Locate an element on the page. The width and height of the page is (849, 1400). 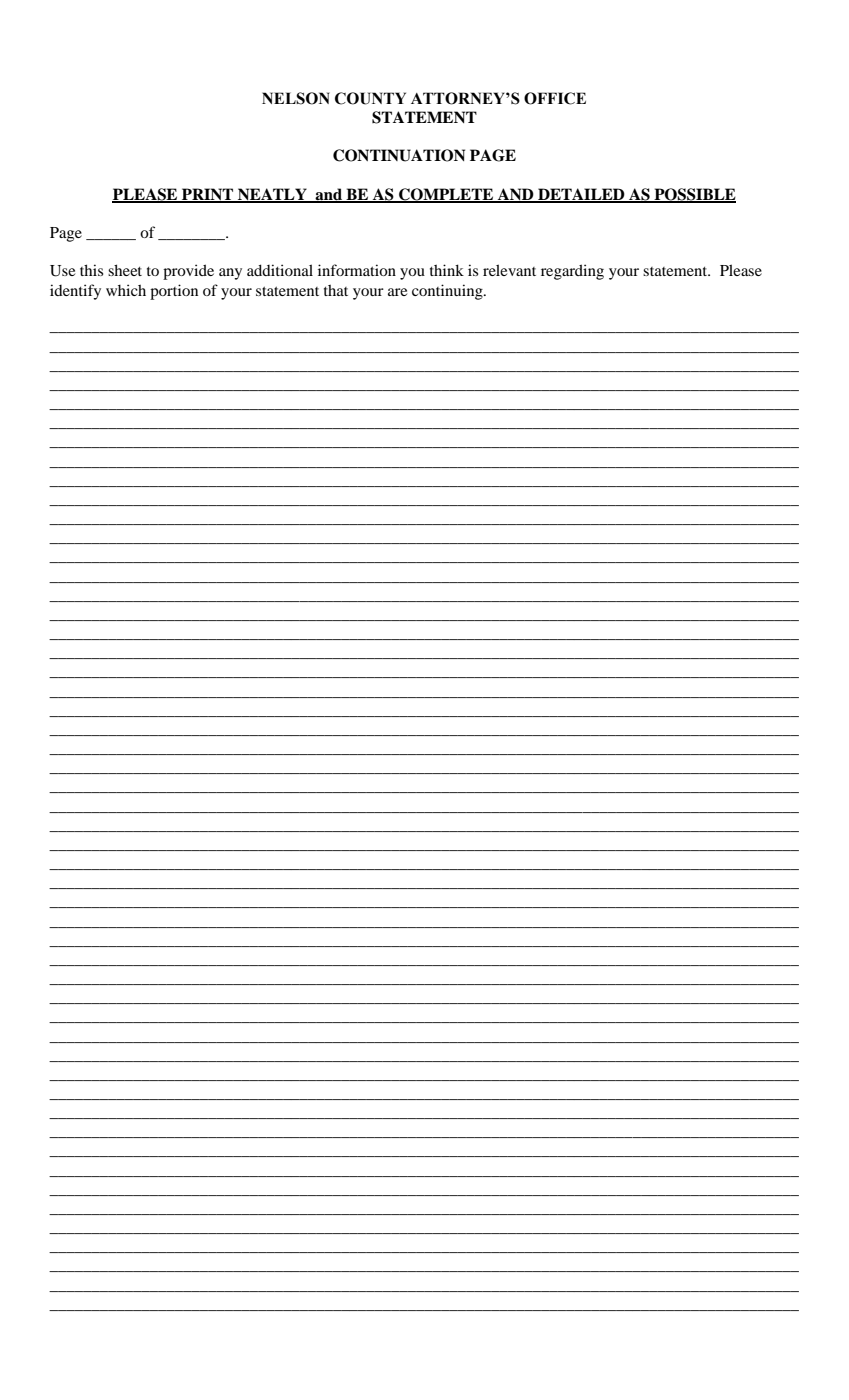
which is located at coordinates (126, 290).
